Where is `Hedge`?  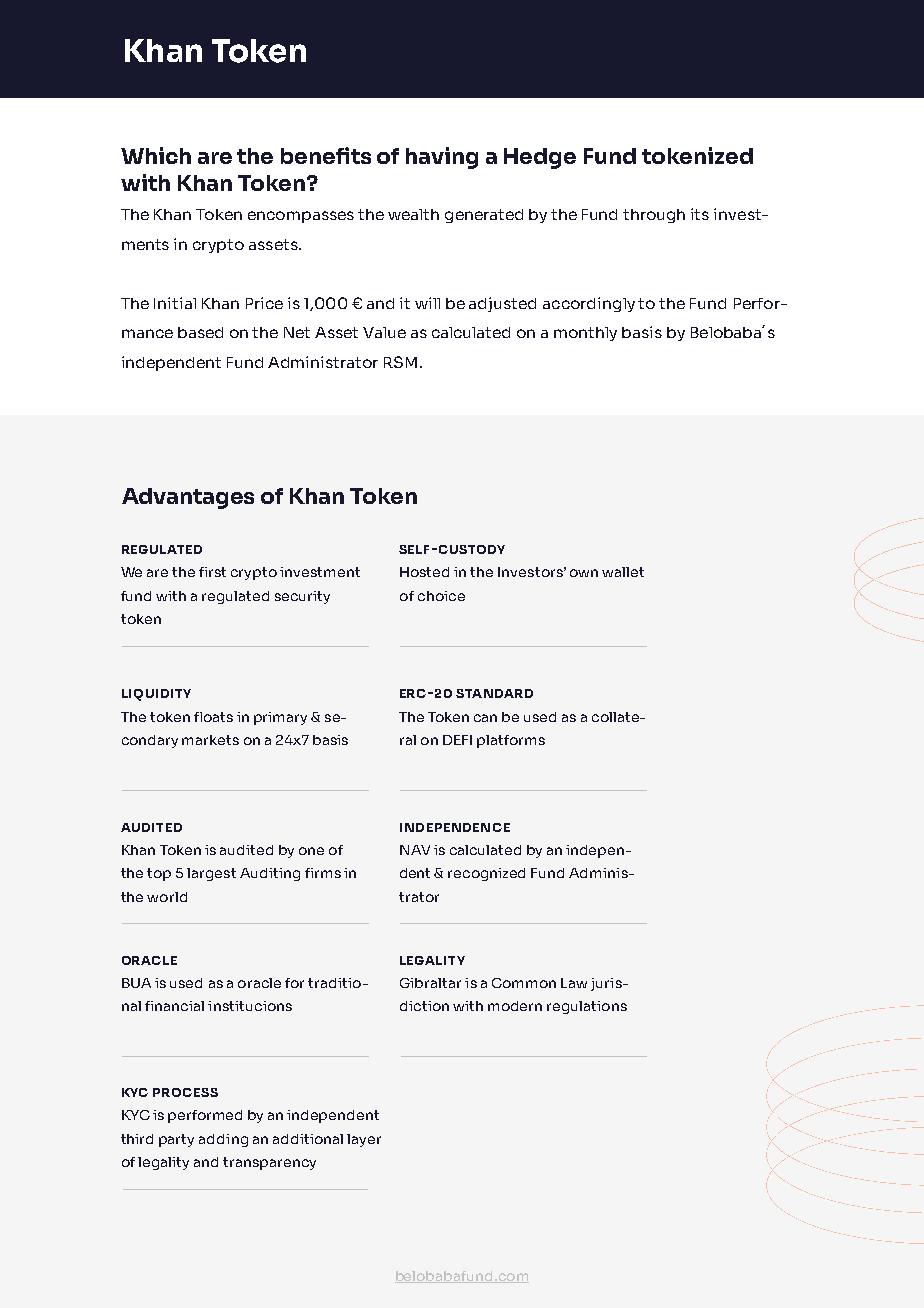
Hedge is located at coordinates (540, 158).
